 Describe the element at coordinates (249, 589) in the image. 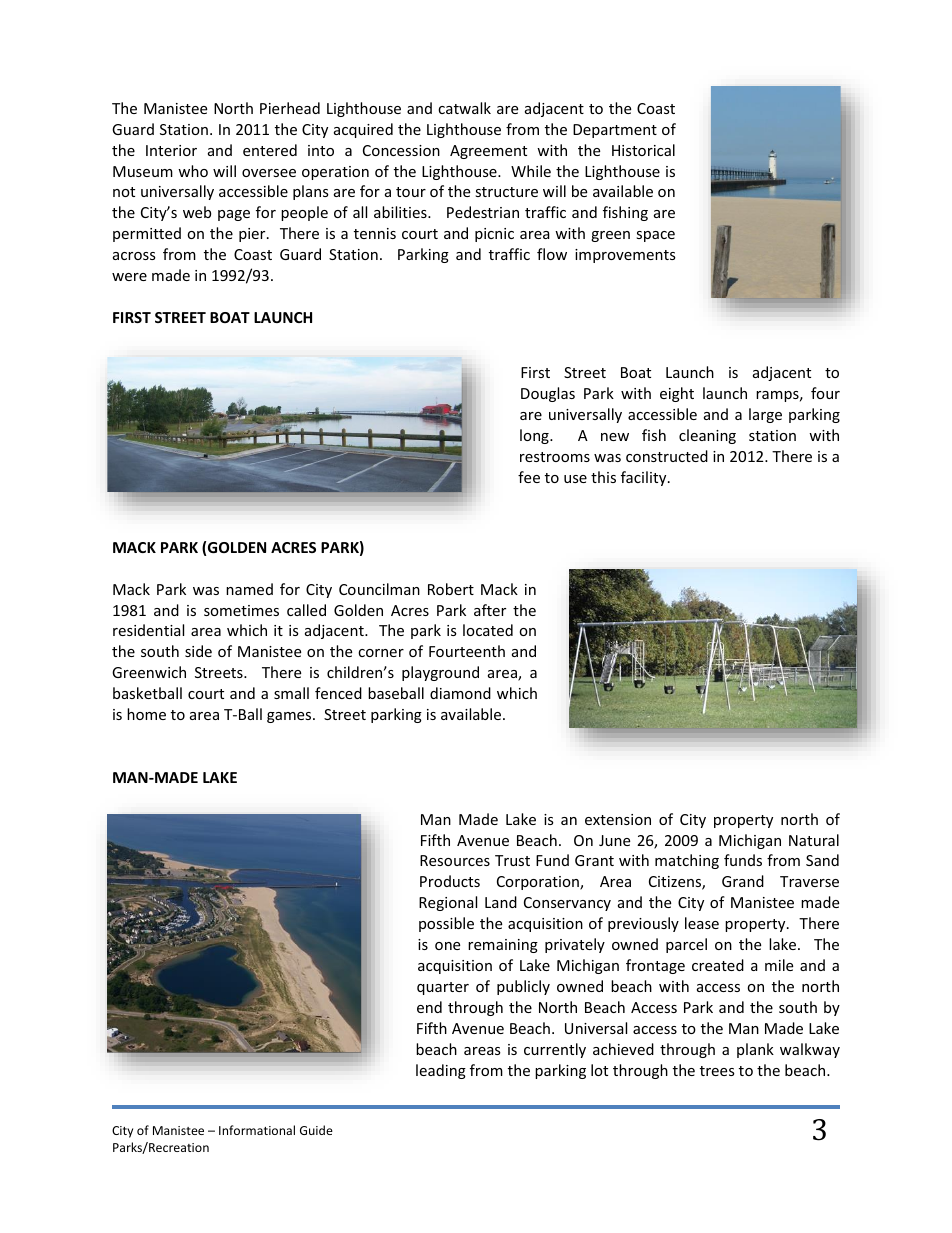

I see `named` at that location.
